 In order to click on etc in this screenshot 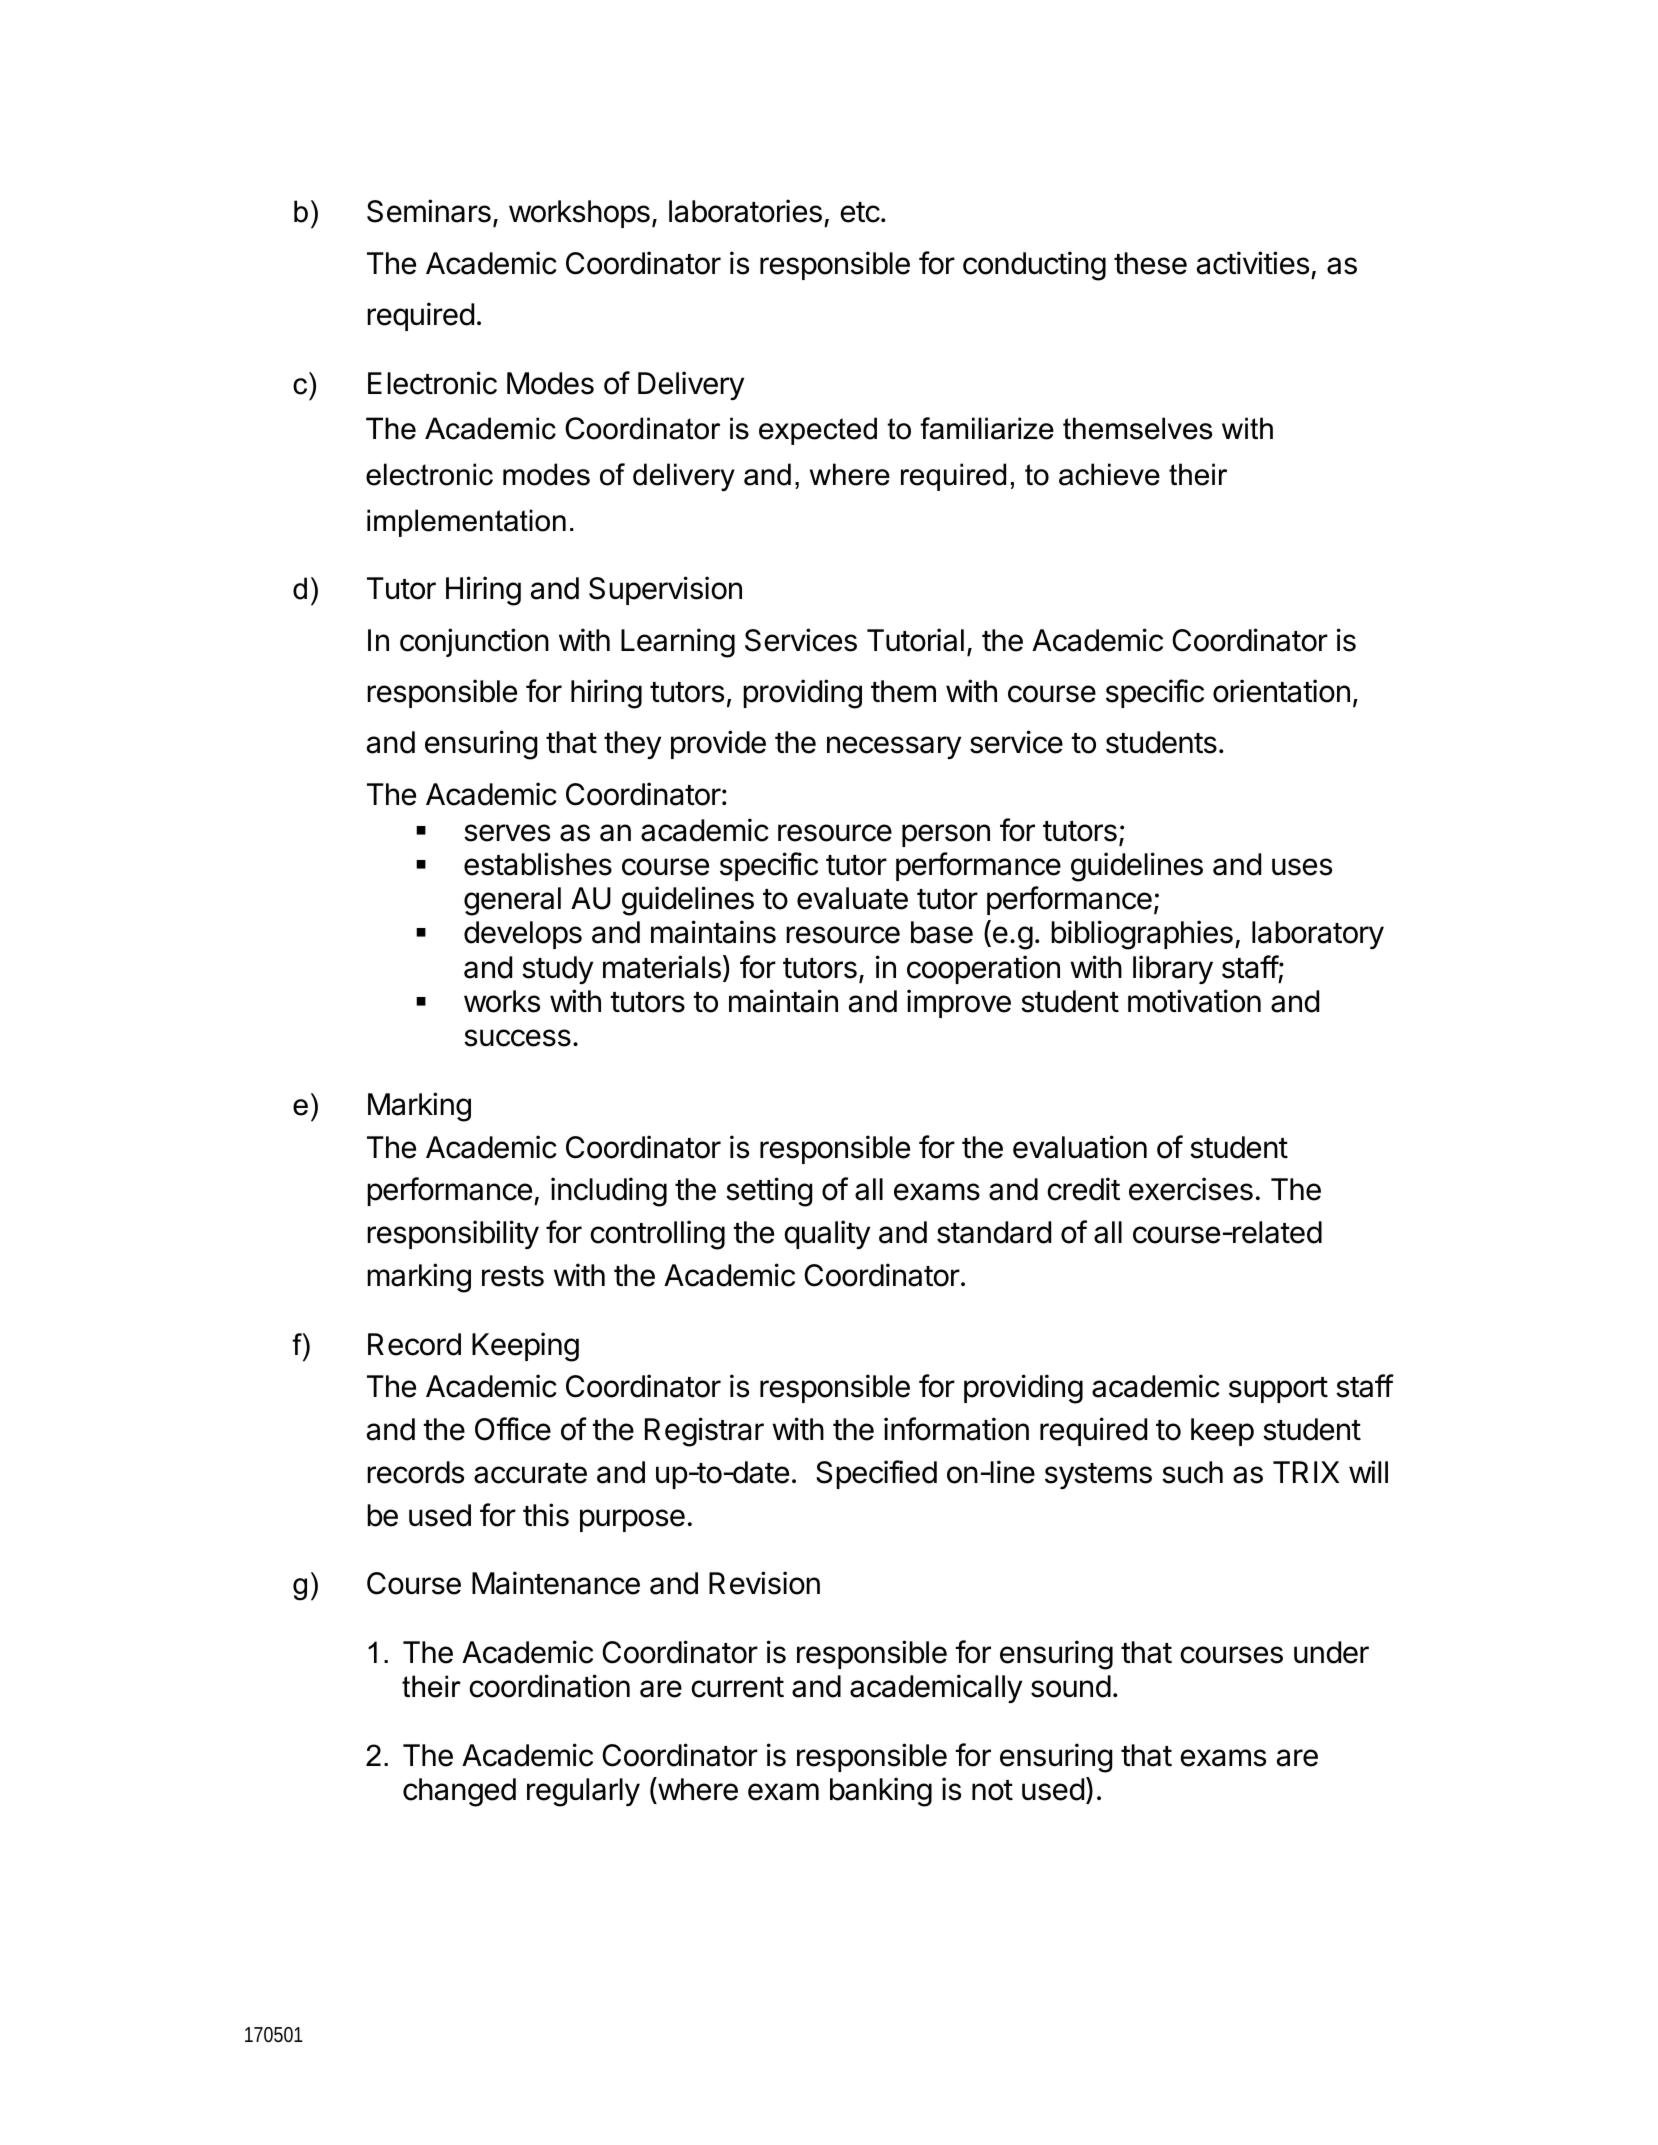, I will do `click(860, 212)`.
